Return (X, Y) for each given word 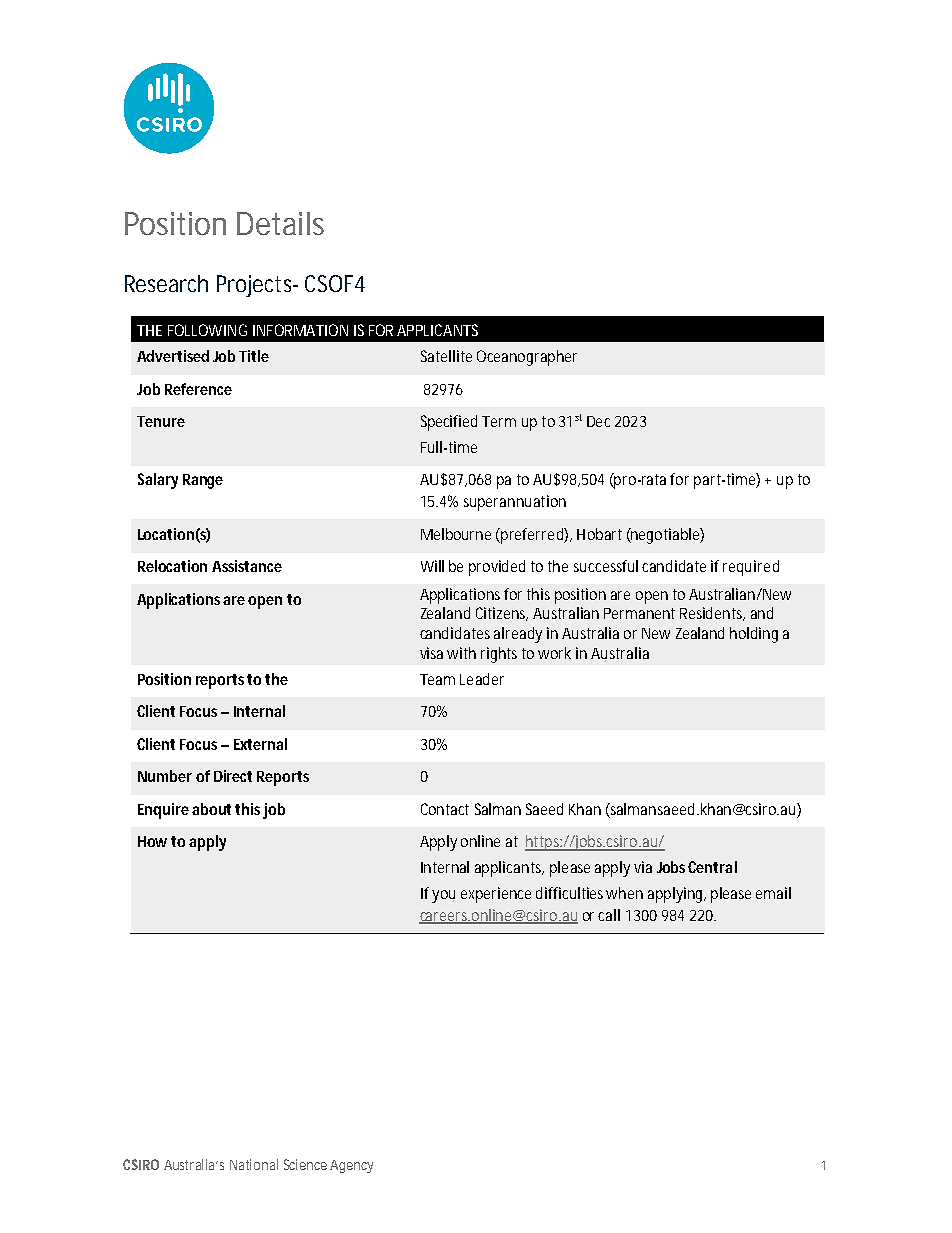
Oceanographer (527, 358)
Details (280, 223)
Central (712, 867)
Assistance (247, 566)
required (751, 568)
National (254, 1164)
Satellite (446, 356)
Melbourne (456, 534)
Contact (445, 809)
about (211, 809)
